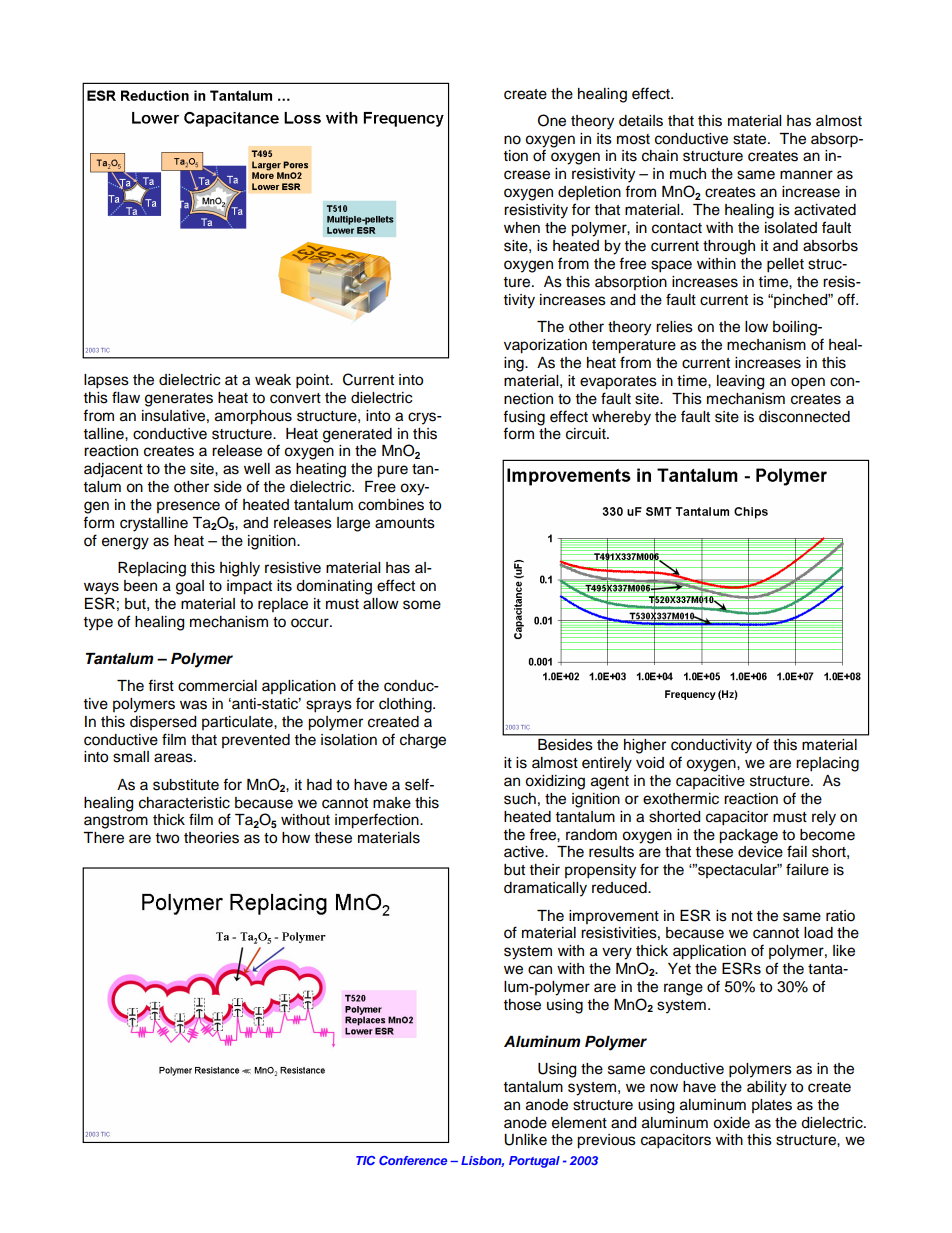 Image resolution: width=952 pixels, height=1233 pixels. What do you see at coordinates (804, 417) in the page?
I see `disconnected` at bounding box center [804, 417].
